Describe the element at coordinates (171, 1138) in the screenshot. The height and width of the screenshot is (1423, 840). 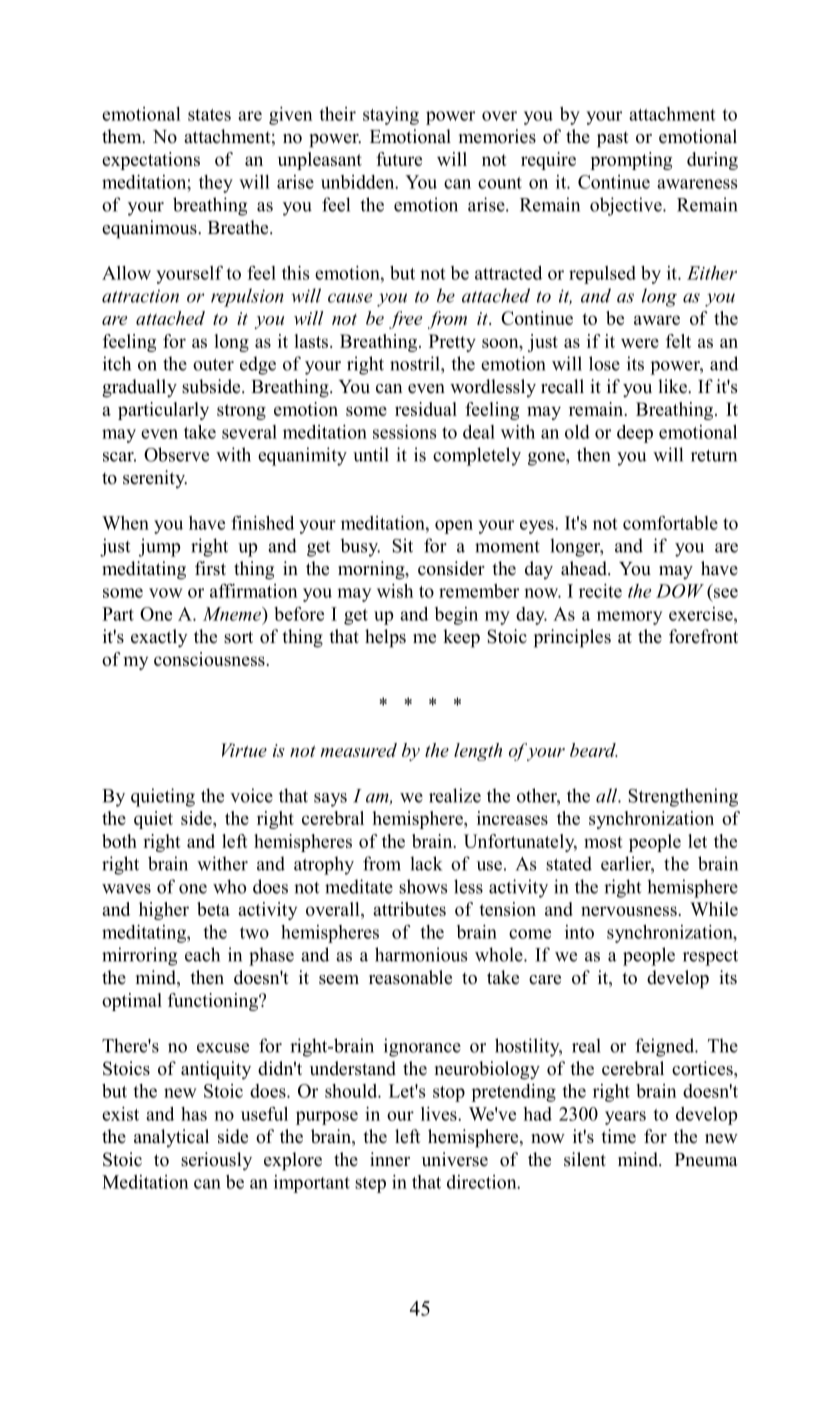
I see `analytical` at that location.
